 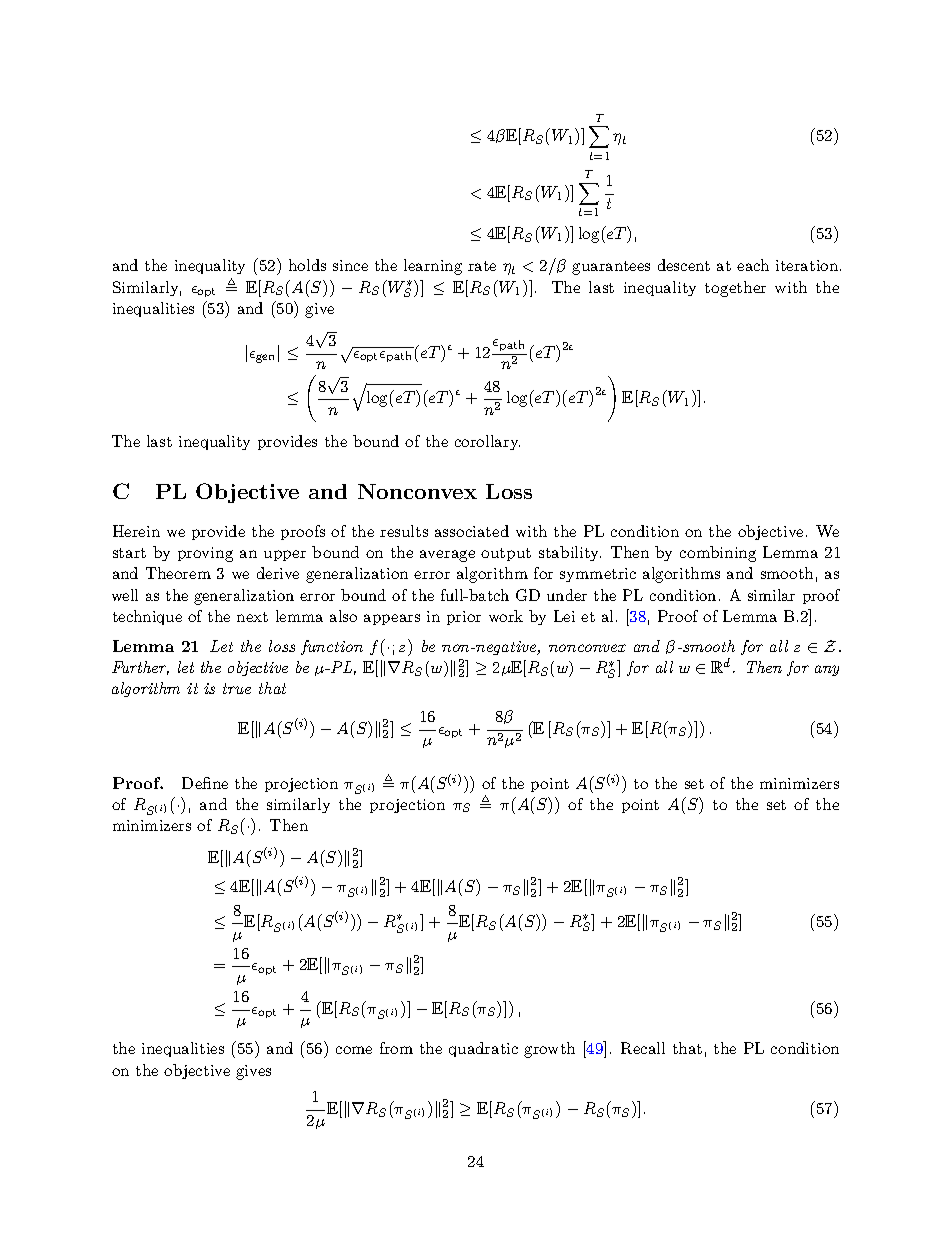 I want to click on together, so click(x=735, y=289).
